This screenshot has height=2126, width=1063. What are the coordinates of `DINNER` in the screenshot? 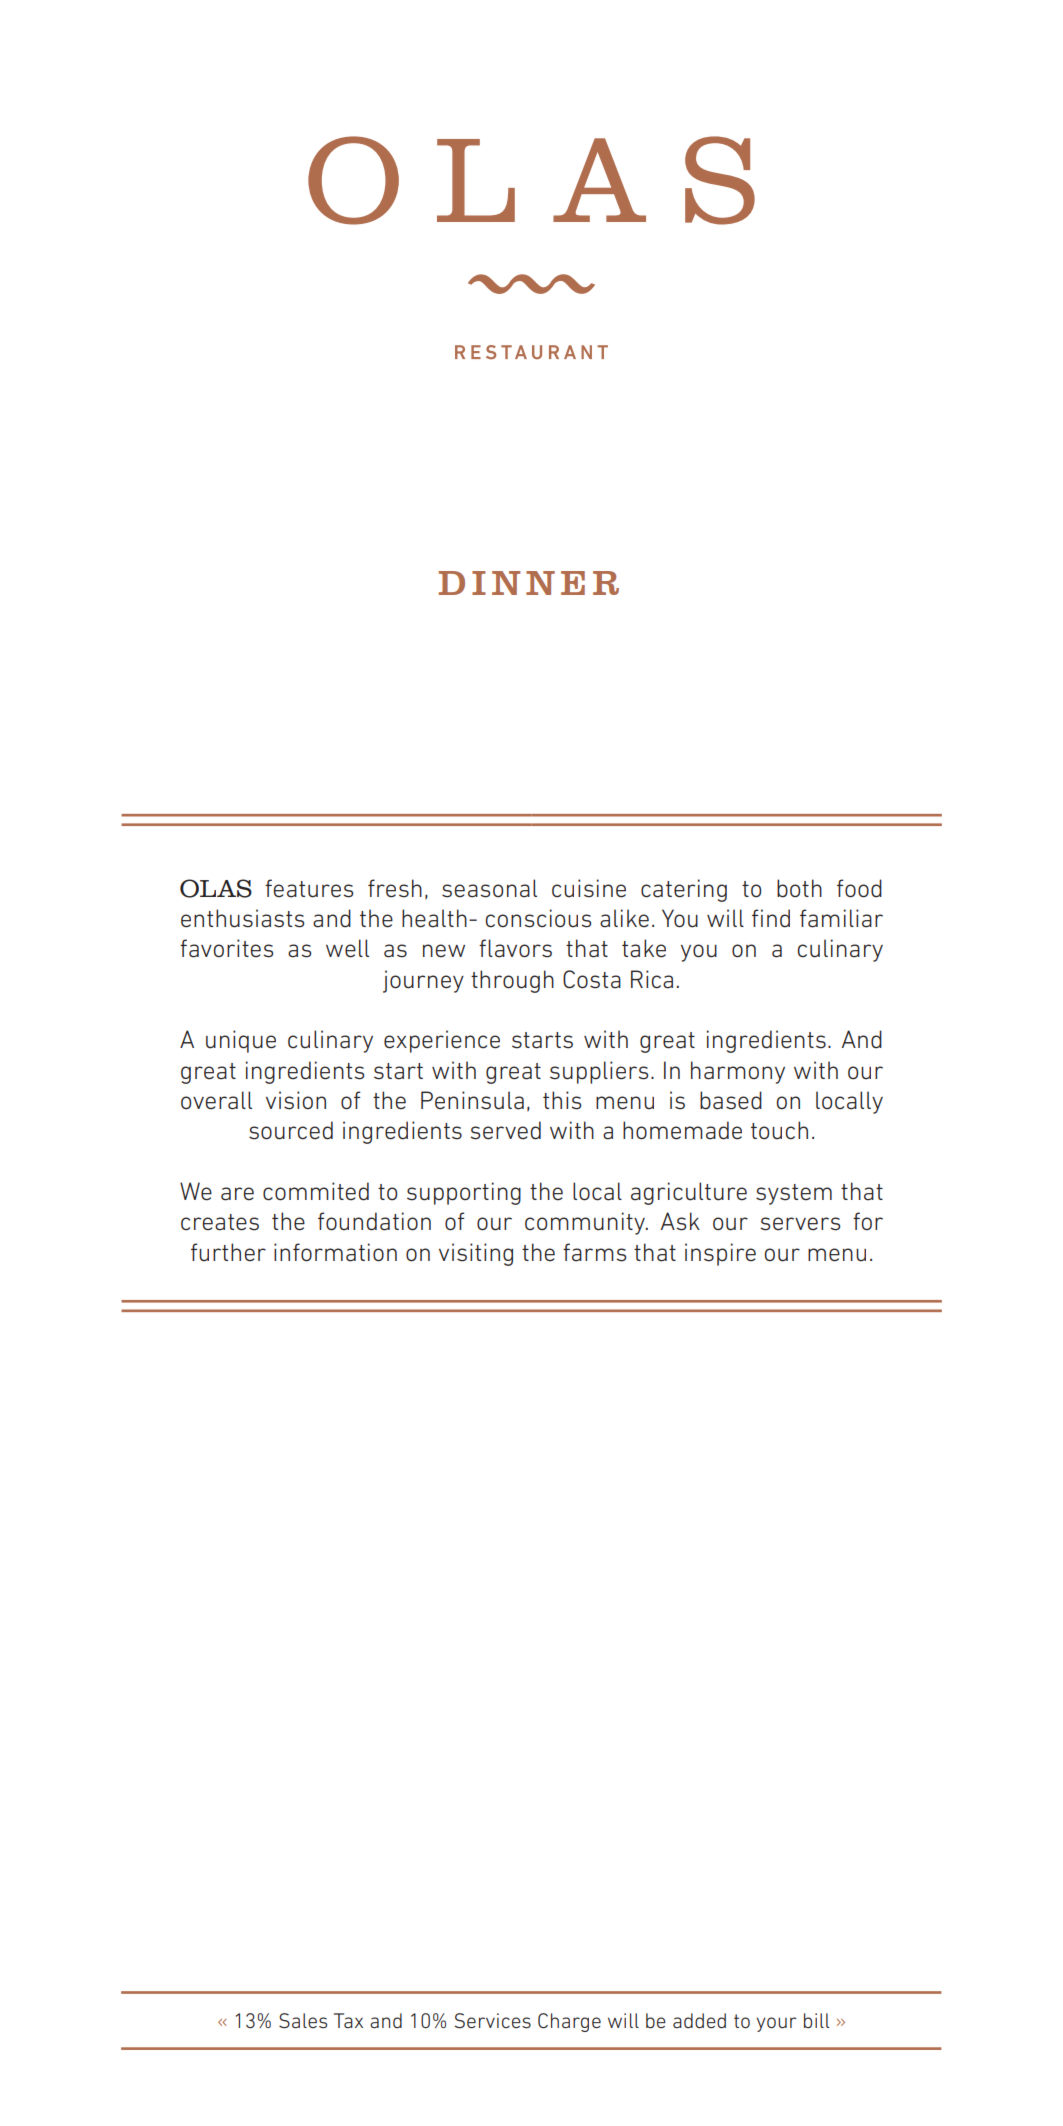 It's located at (529, 583).
